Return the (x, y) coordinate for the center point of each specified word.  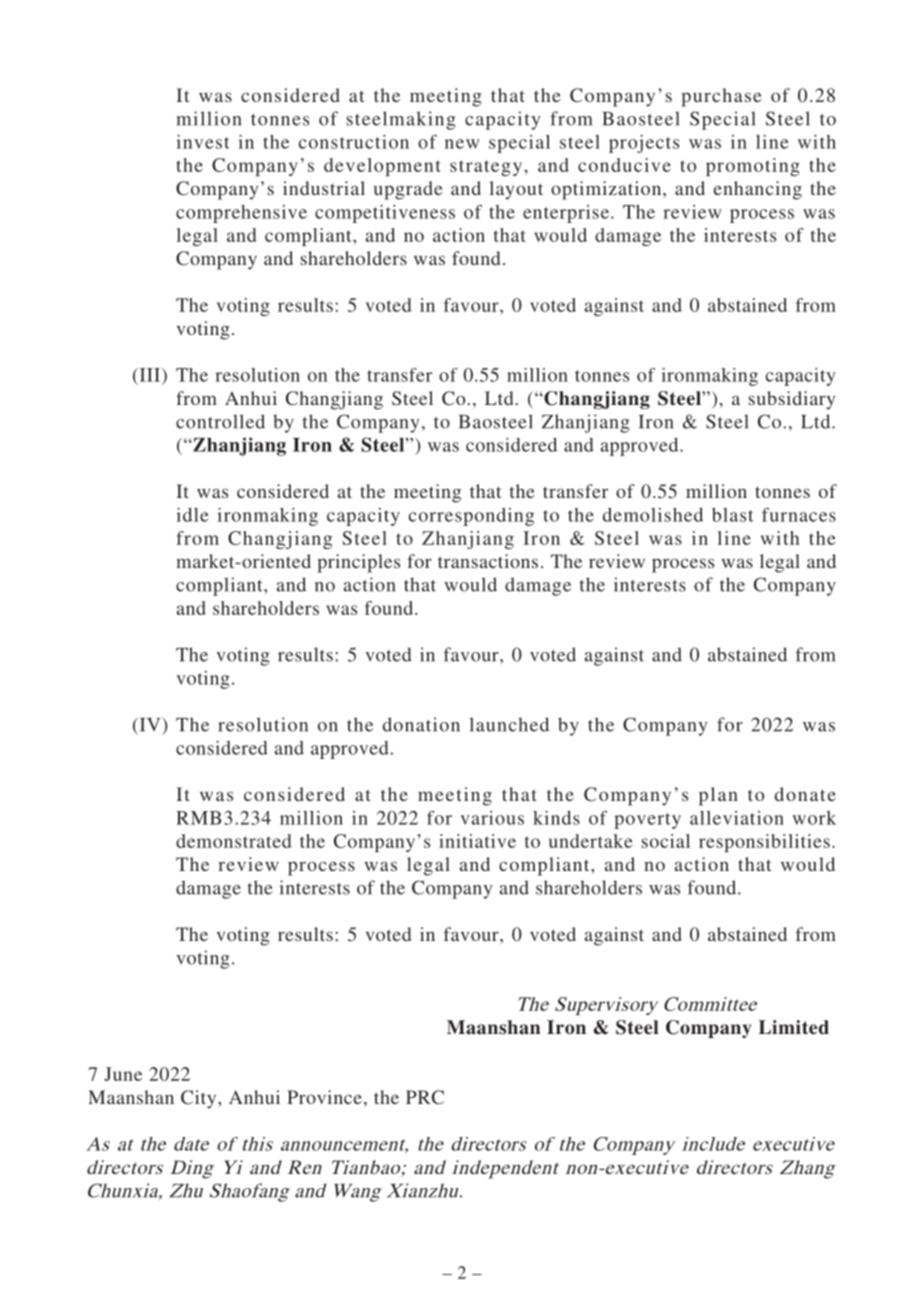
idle (192, 515)
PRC (425, 1097)
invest (203, 142)
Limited (794, 1027)
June (123, 1074)
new (462, 144)
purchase (721, 97)
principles (358, 563)
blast (733, 515)
